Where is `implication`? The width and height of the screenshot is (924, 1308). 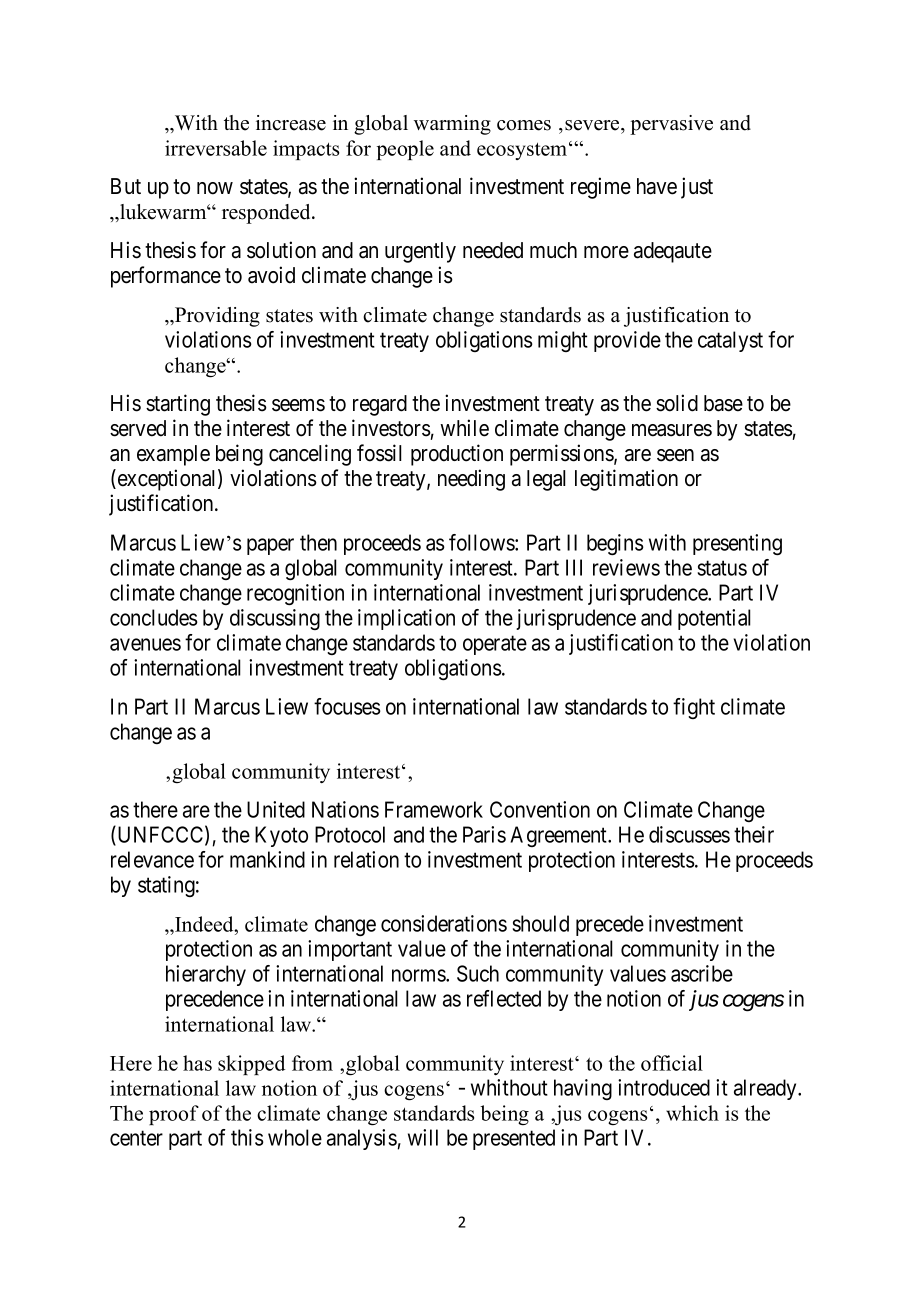
implication is located at coordinates (406, 619).
